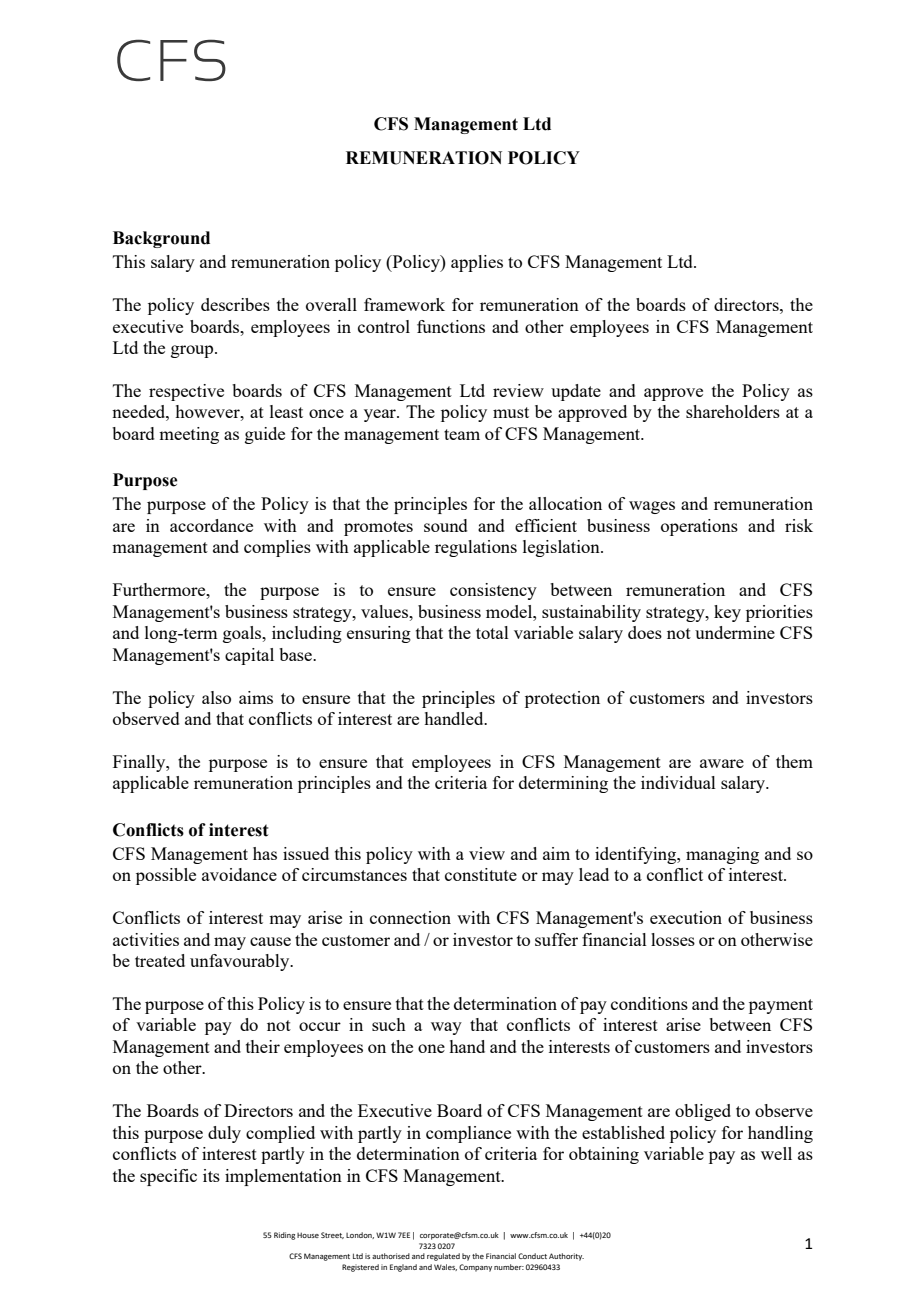 The width and height of the page is (924, 1308). I want to click on well, so click(776, 1153).
